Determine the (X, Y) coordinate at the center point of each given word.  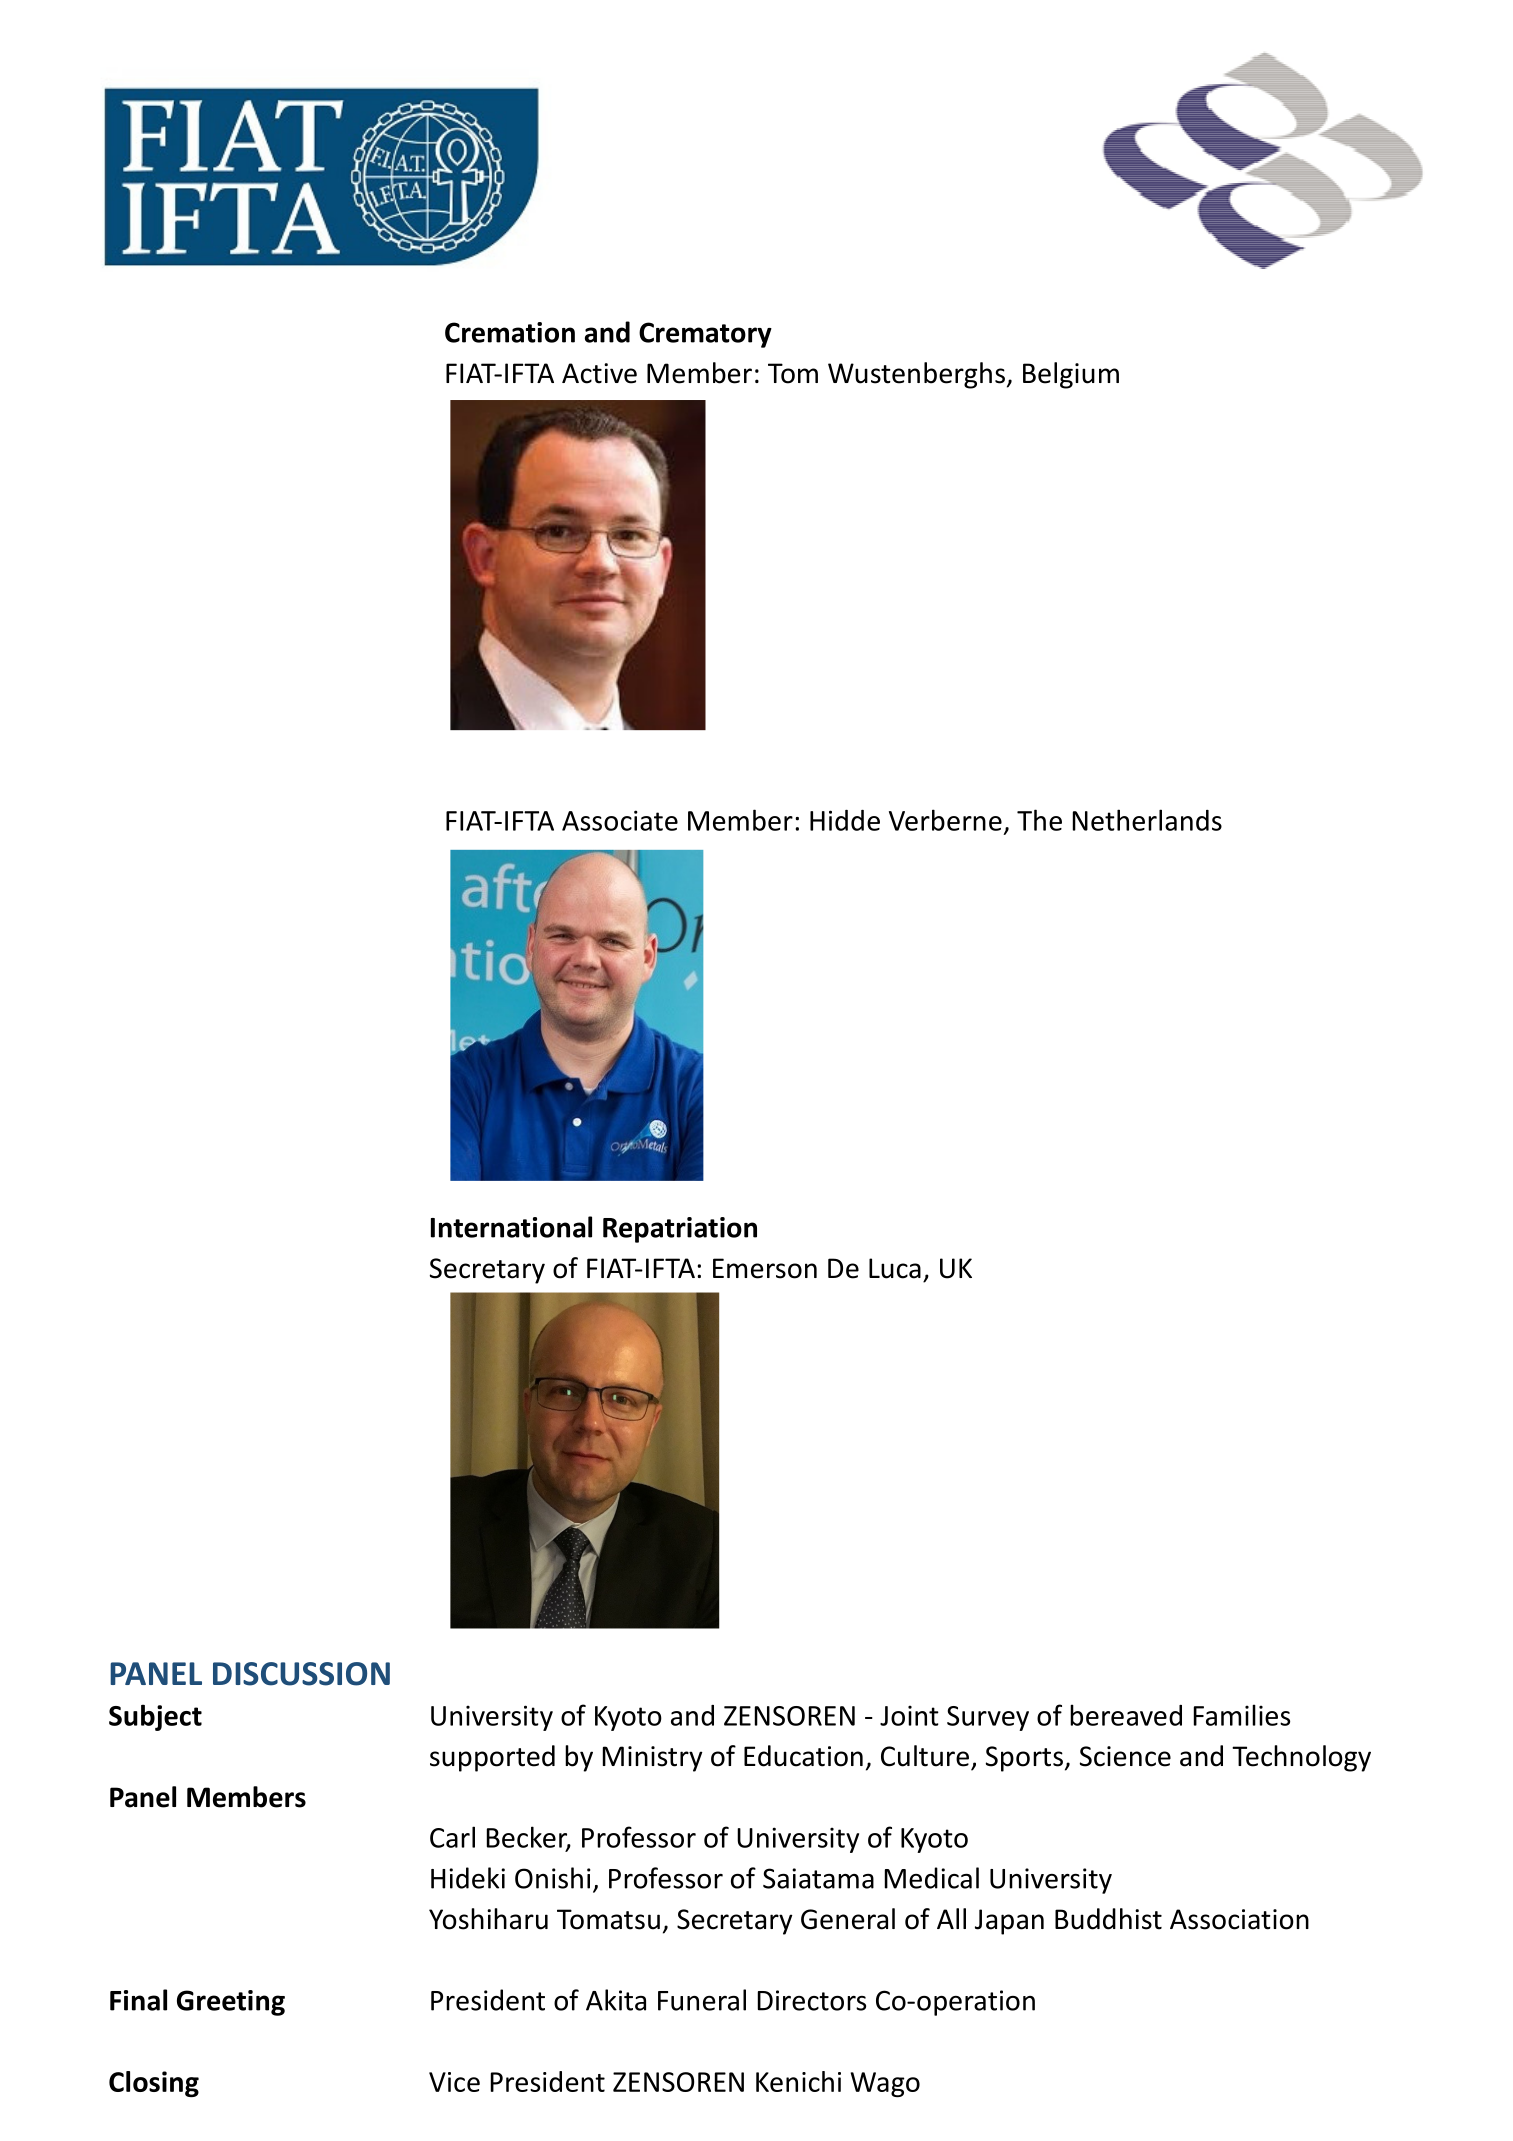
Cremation (510, 332)
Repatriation (680, 1230)
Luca (895, 1268)
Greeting (231, 2003)
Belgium (1071, 375)
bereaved (1126, 1715)
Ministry (653, 1759)
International (511, 1227)
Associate (620, 820)
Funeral (702, 2000)
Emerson (765, 1268)
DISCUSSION (301, 1674)
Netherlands (1147, 820)
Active (599, 373)
